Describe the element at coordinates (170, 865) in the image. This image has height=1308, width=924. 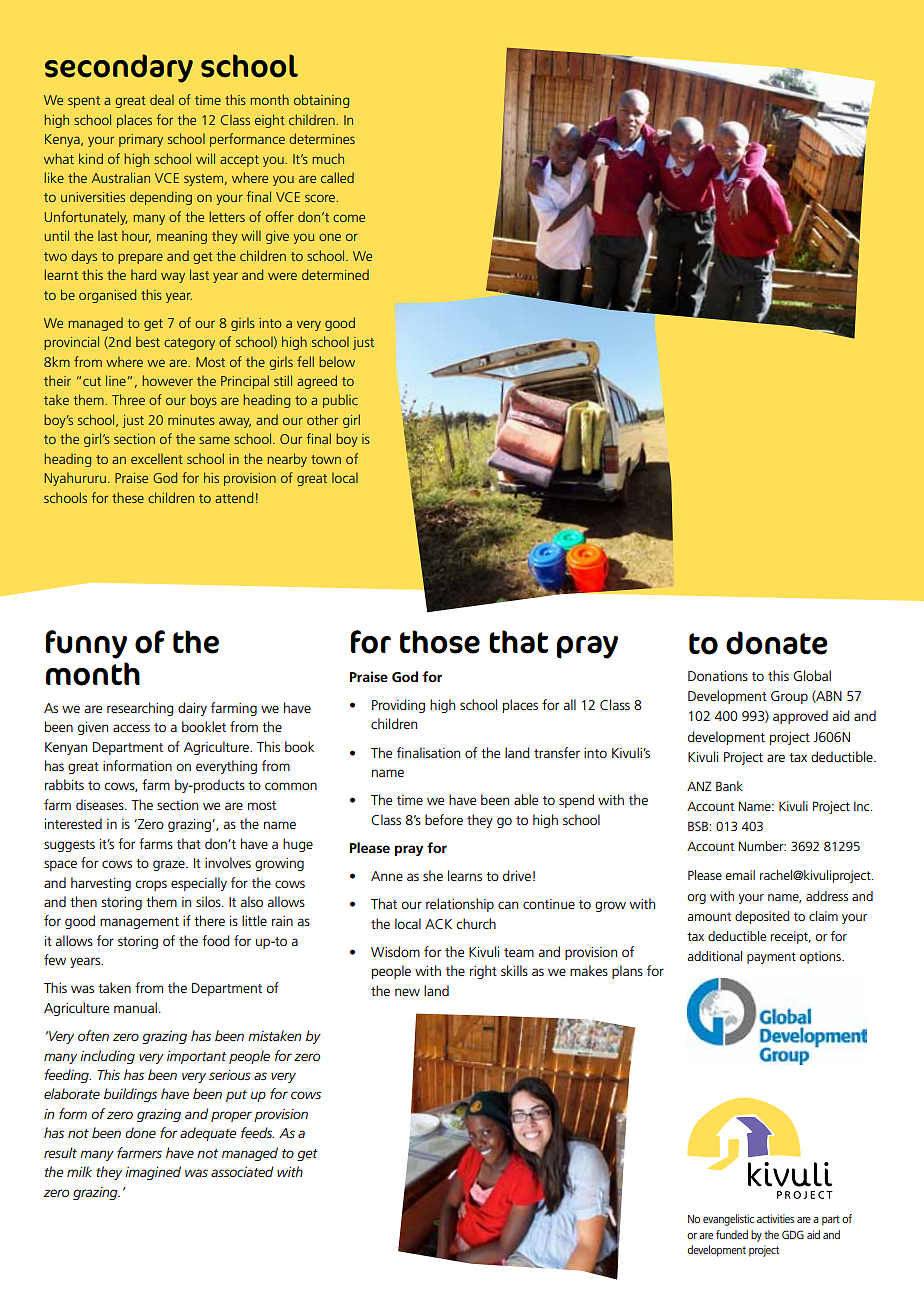
I see `graze` at that location.
